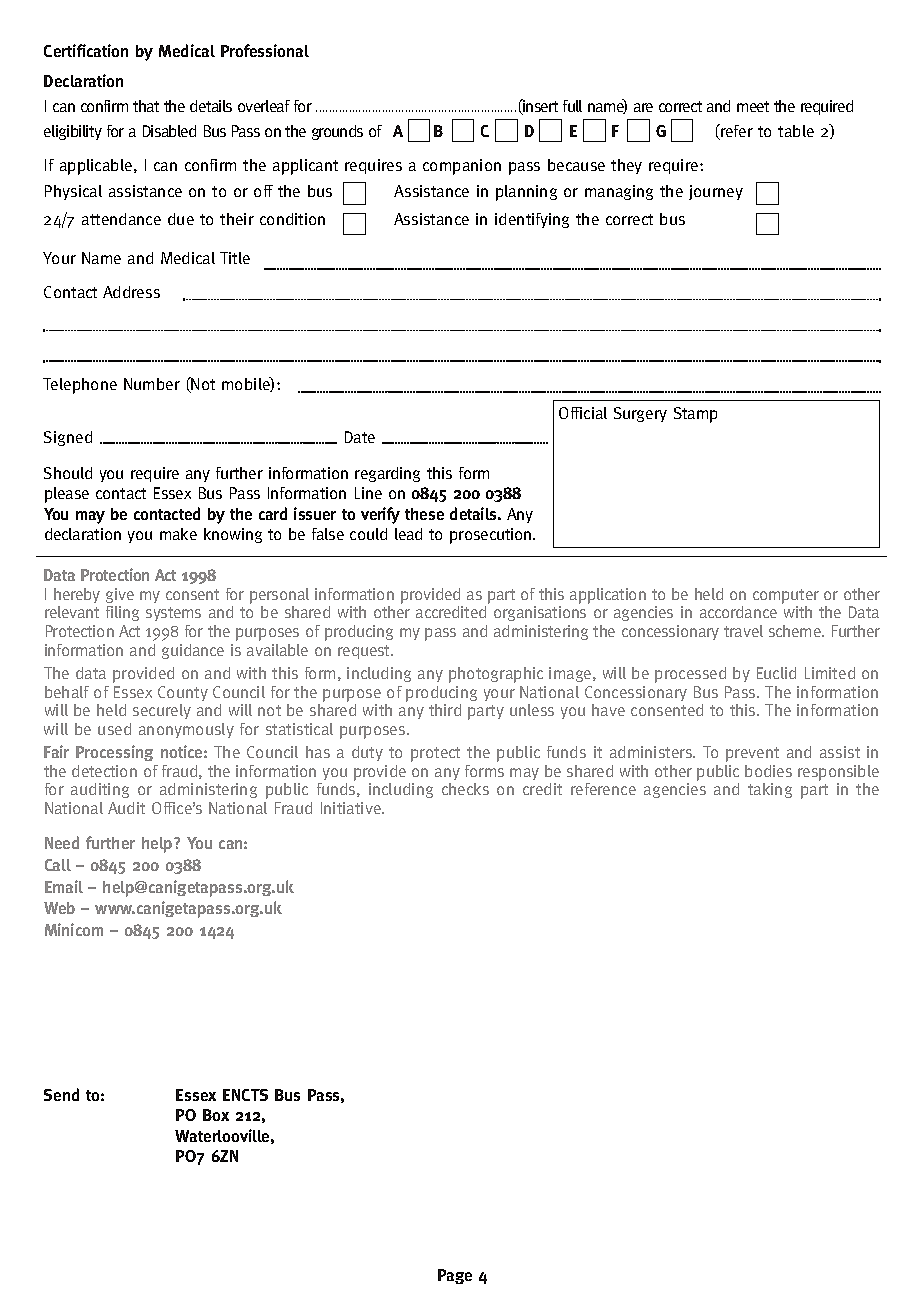 The width and height of the screenshot is (924, 1308). What do you see at coordinates (216, 1115) in the screenshot?
I see `Box` at bounding box center [216, 1115].
